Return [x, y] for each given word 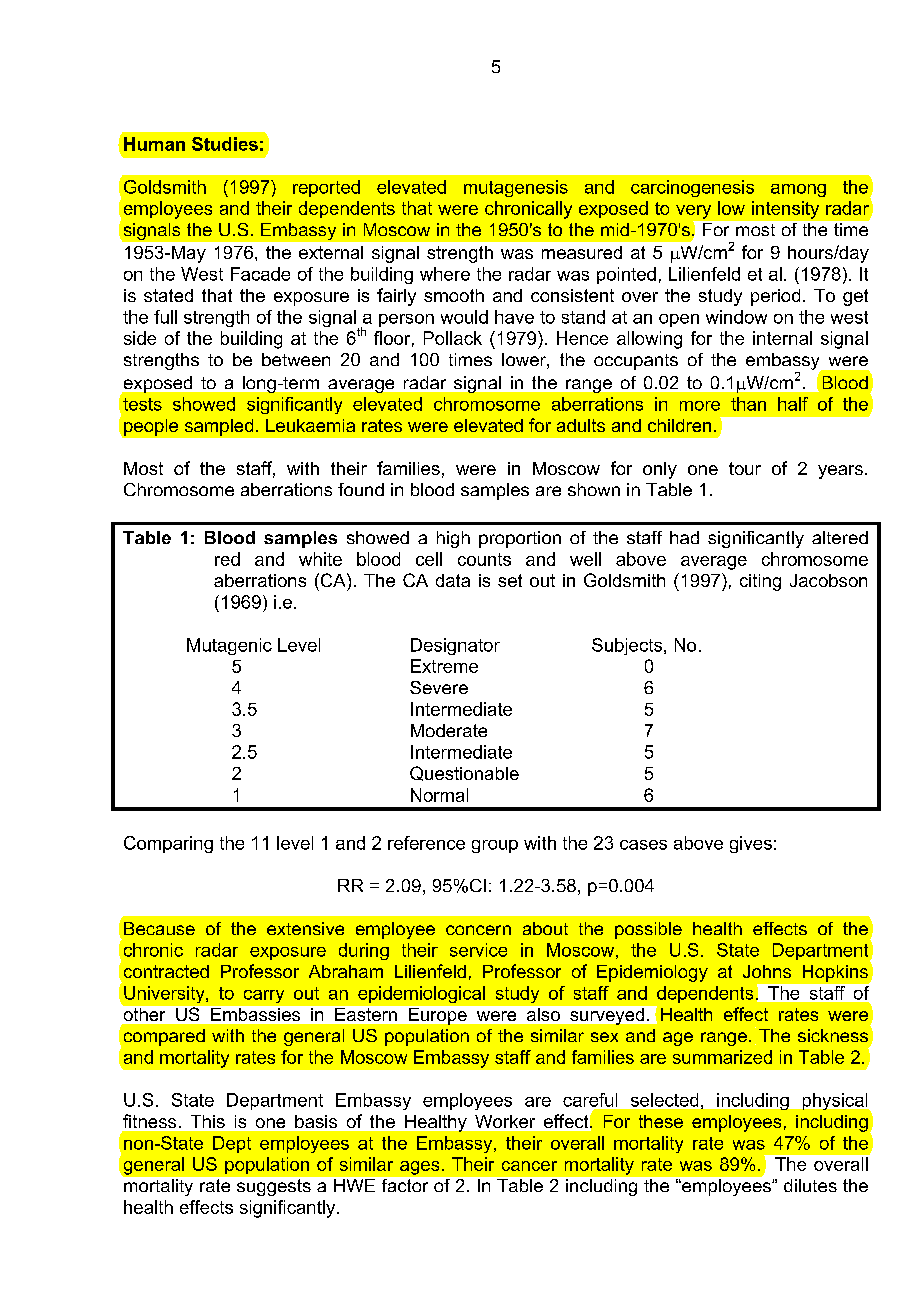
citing [760, 582]
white [320, 559]
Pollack [453, 338]
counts [484, 559]
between [296, 359]
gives [751, 844]
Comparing [168, 844]
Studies [225, 144]
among [798, 190]
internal [782, 338]
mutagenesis [516, 188]
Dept [232, 1144]
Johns [767, 971]
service [478, 950]
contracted [166, 971]
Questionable [464, 773]
